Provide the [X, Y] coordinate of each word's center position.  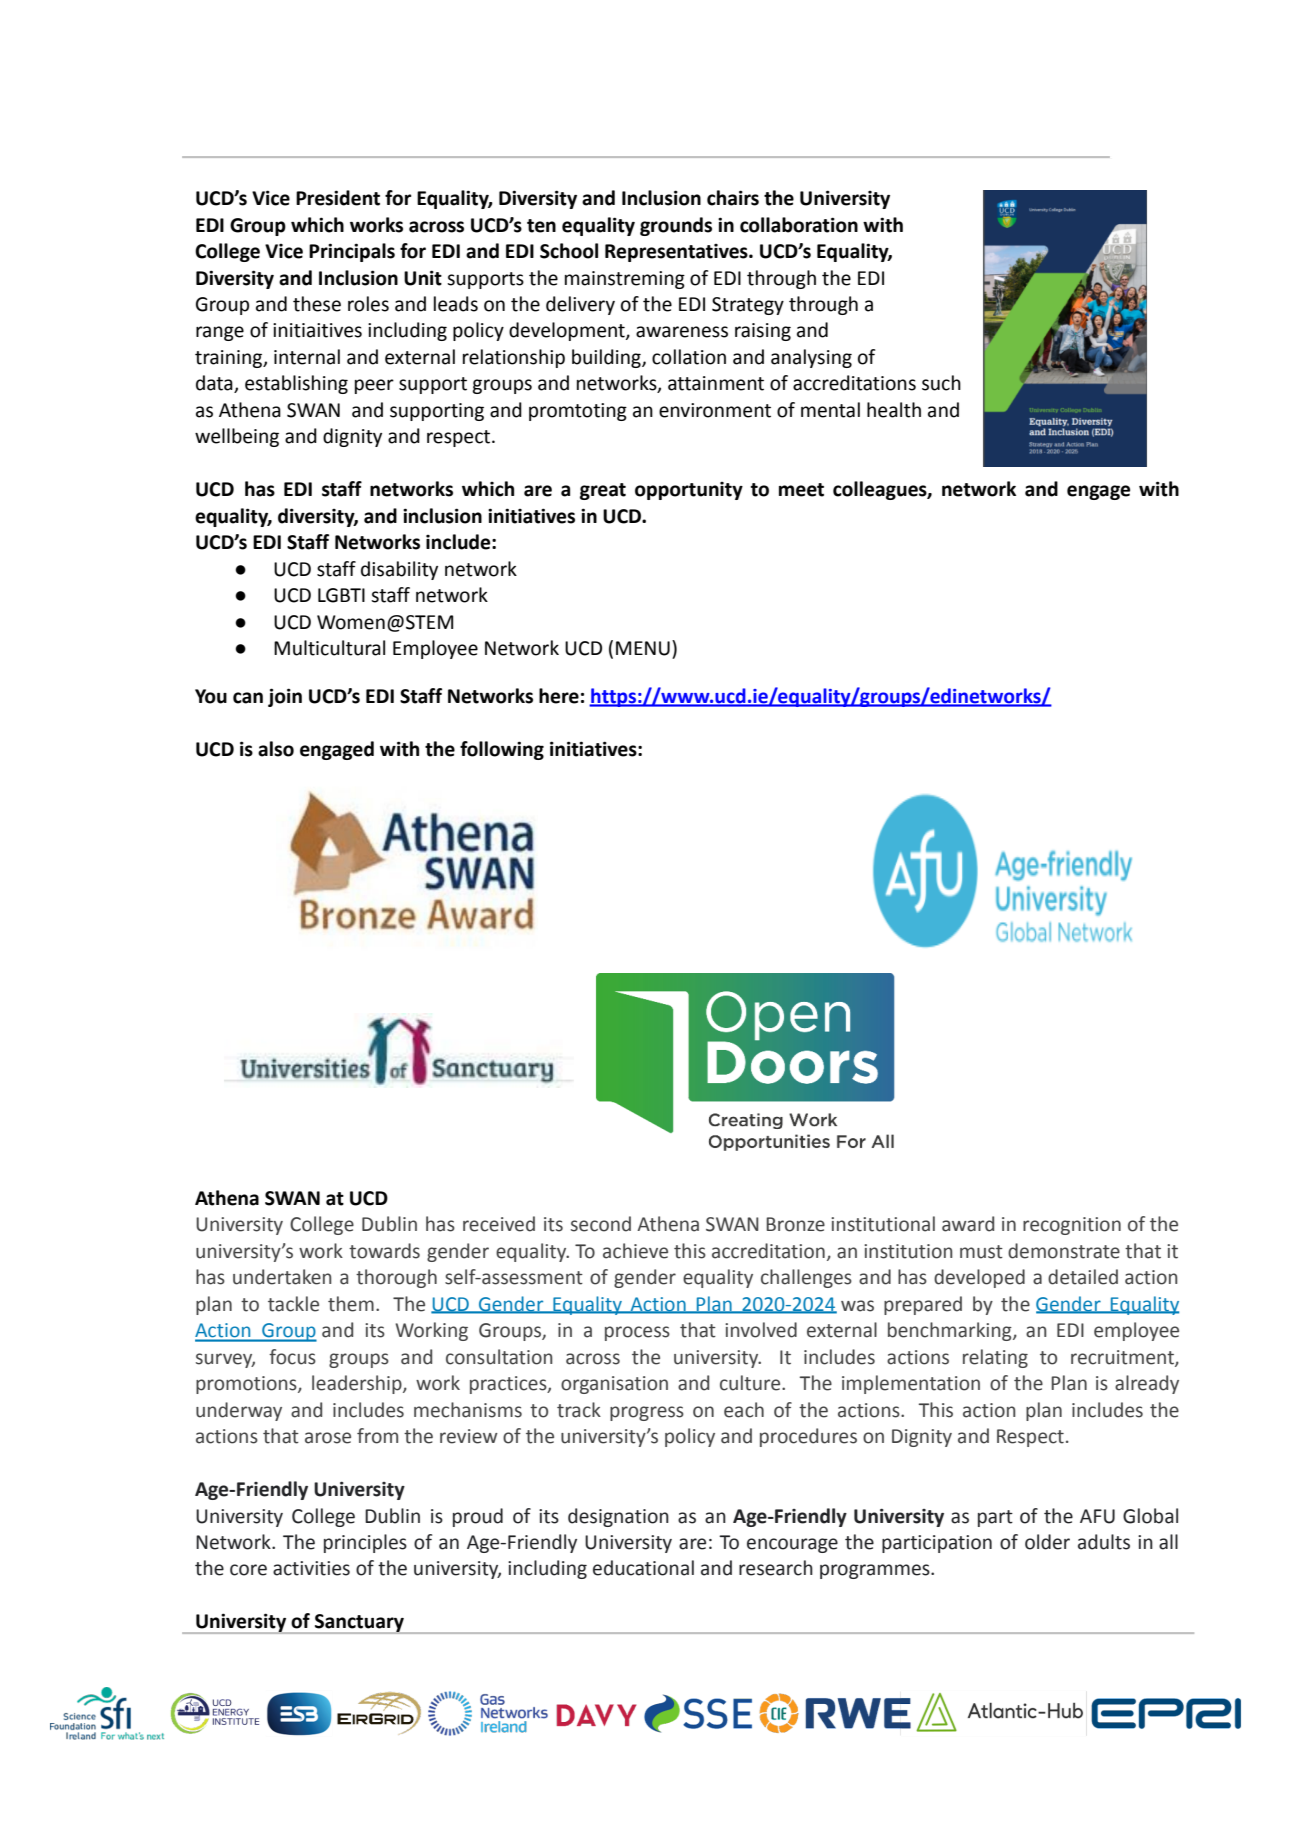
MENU [643, 648]
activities [311, 1568]
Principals [352, 252]
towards [384, 1251]
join [285, 697]
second [601, 1224]
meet [801, 490]
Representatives [677, 253]
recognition [1072, 1226]
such [941, 383]
